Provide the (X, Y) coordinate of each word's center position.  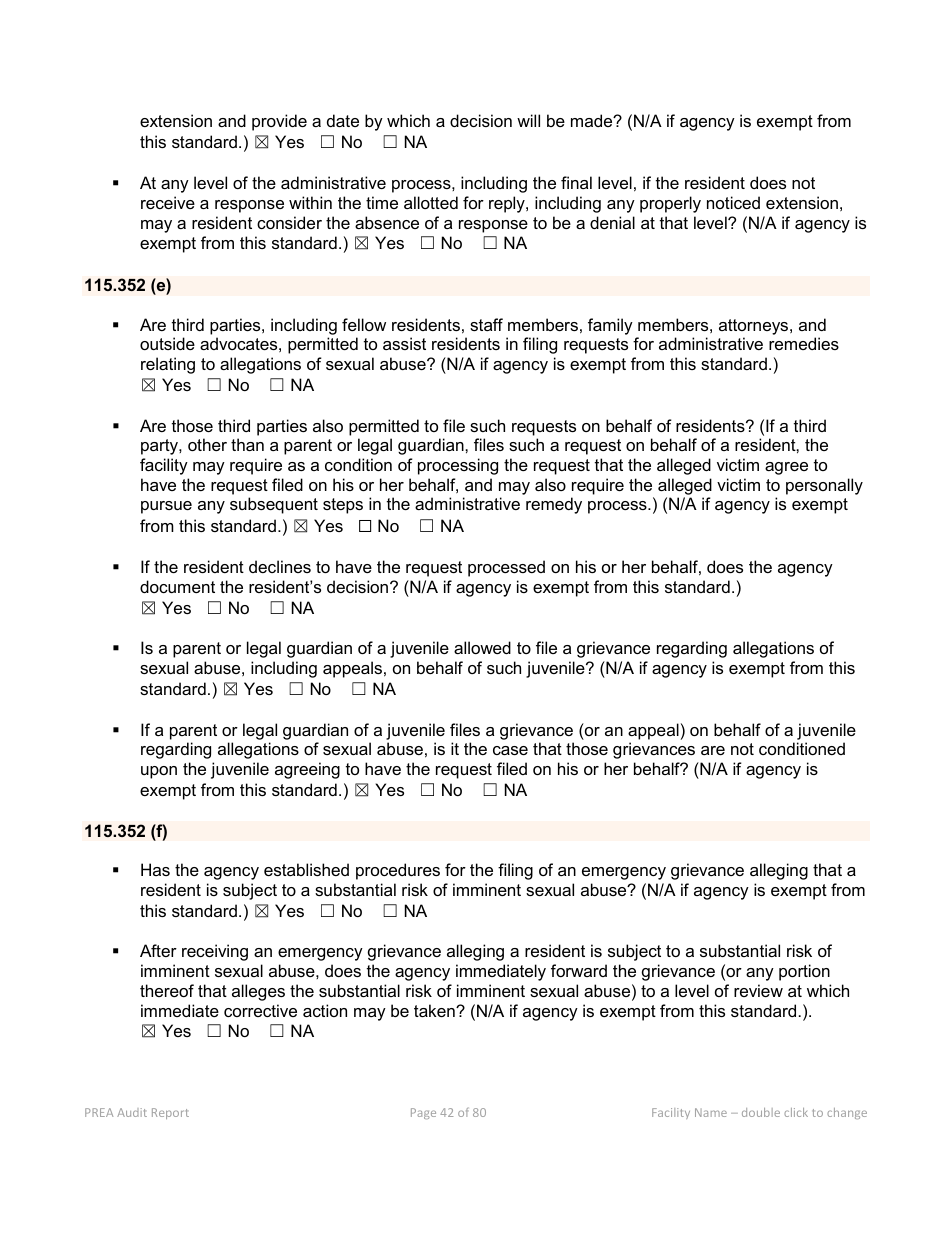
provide (279, 122)
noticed (733, 202)
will (528, 120)
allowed (482, 647)
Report (170, 1113)
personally (824, 486)
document (177, 586)
